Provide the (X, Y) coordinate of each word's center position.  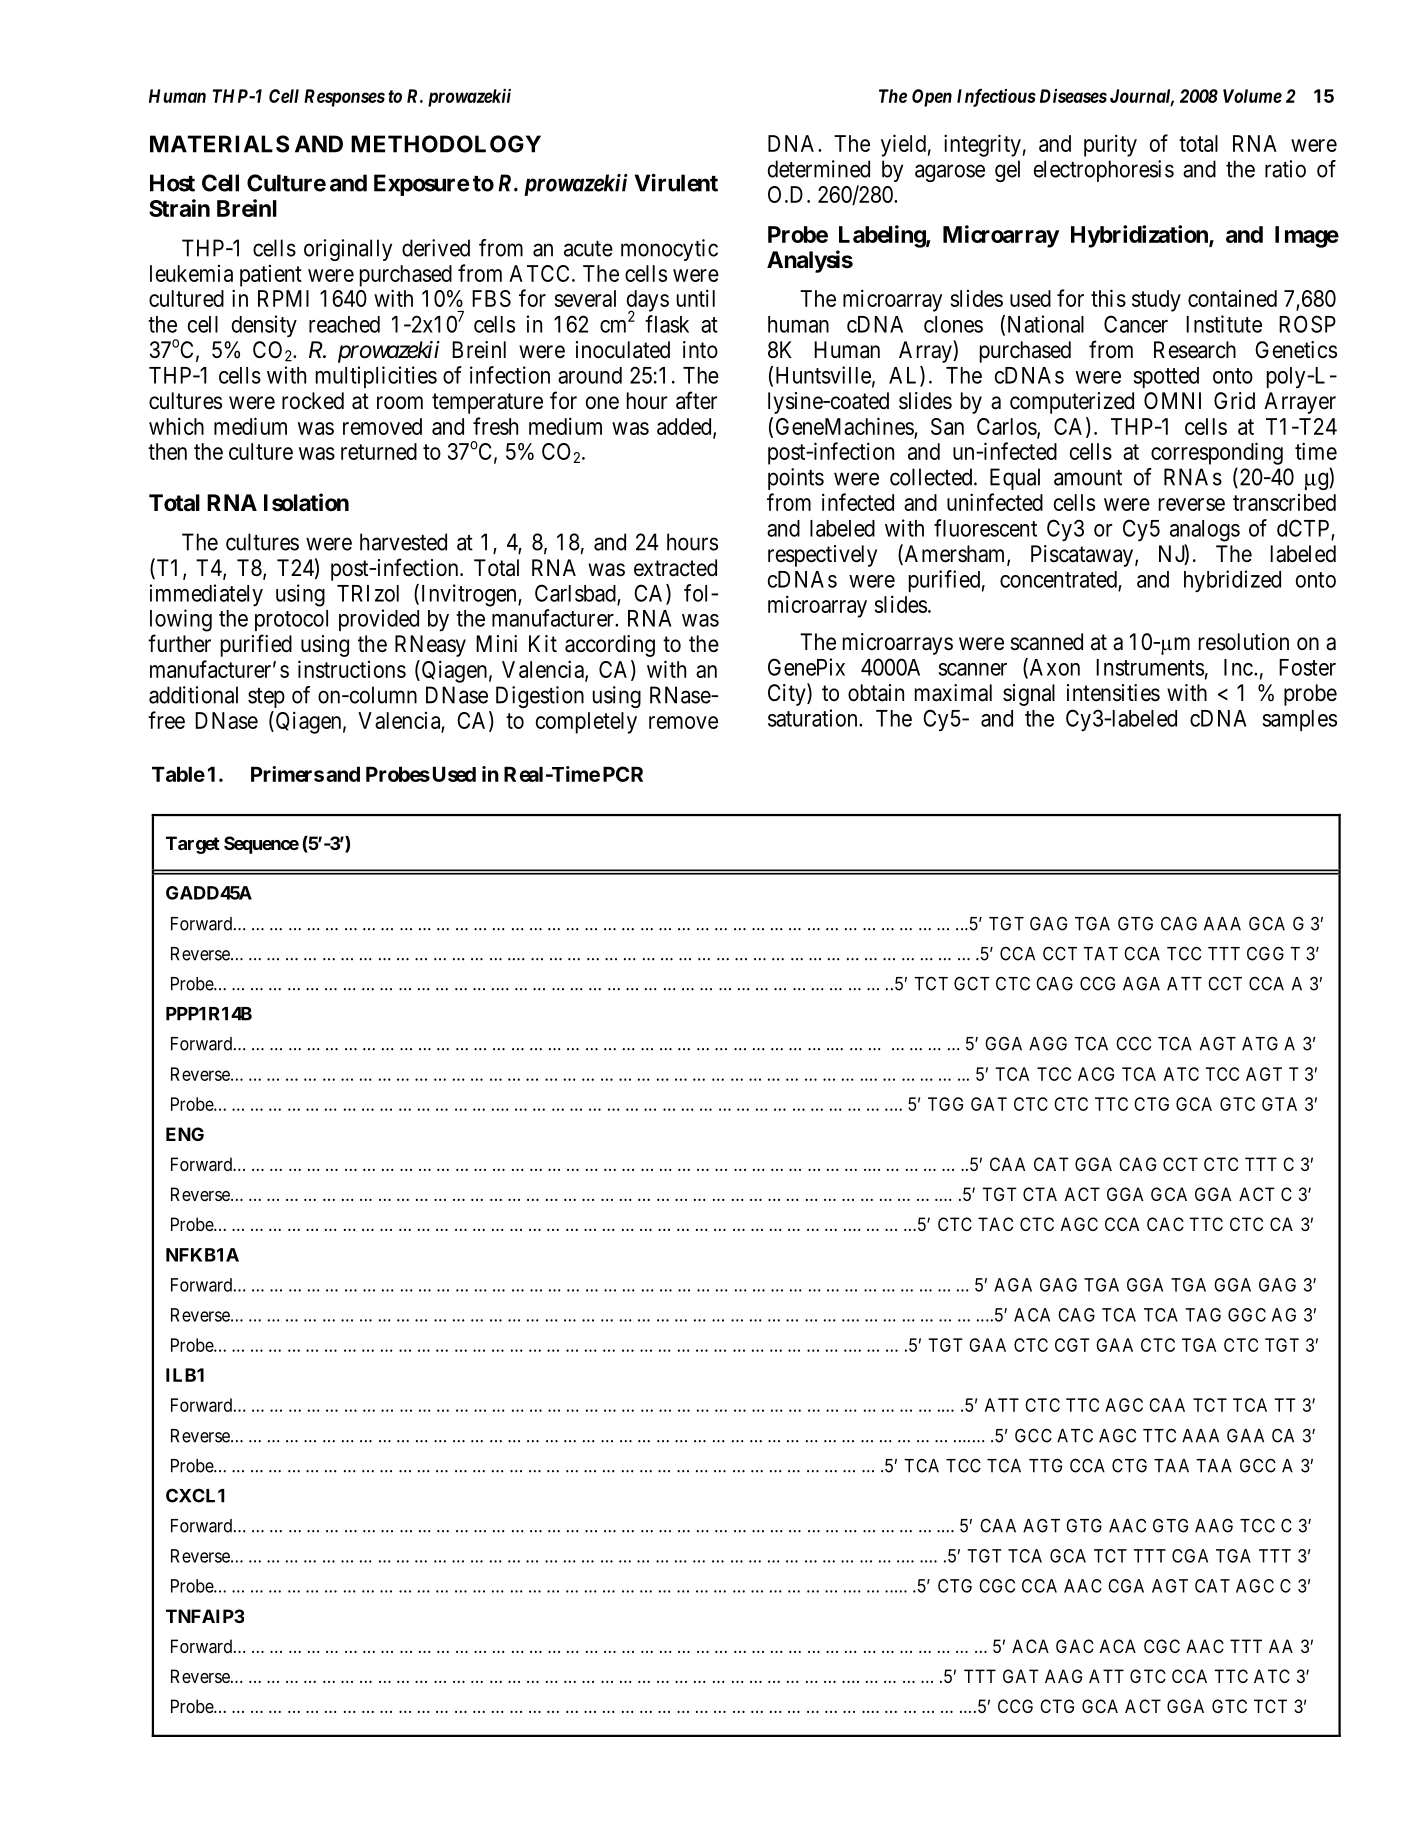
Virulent (676, 182)
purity (1110, 145)
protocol (291, 620)
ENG (185, 1134)
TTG (1045, 1465)
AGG (1048, 1043)
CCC (1133, 1043)
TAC (995, 1224)
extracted (675, 568)
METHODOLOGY (446, 144)
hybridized (1232, 581)
